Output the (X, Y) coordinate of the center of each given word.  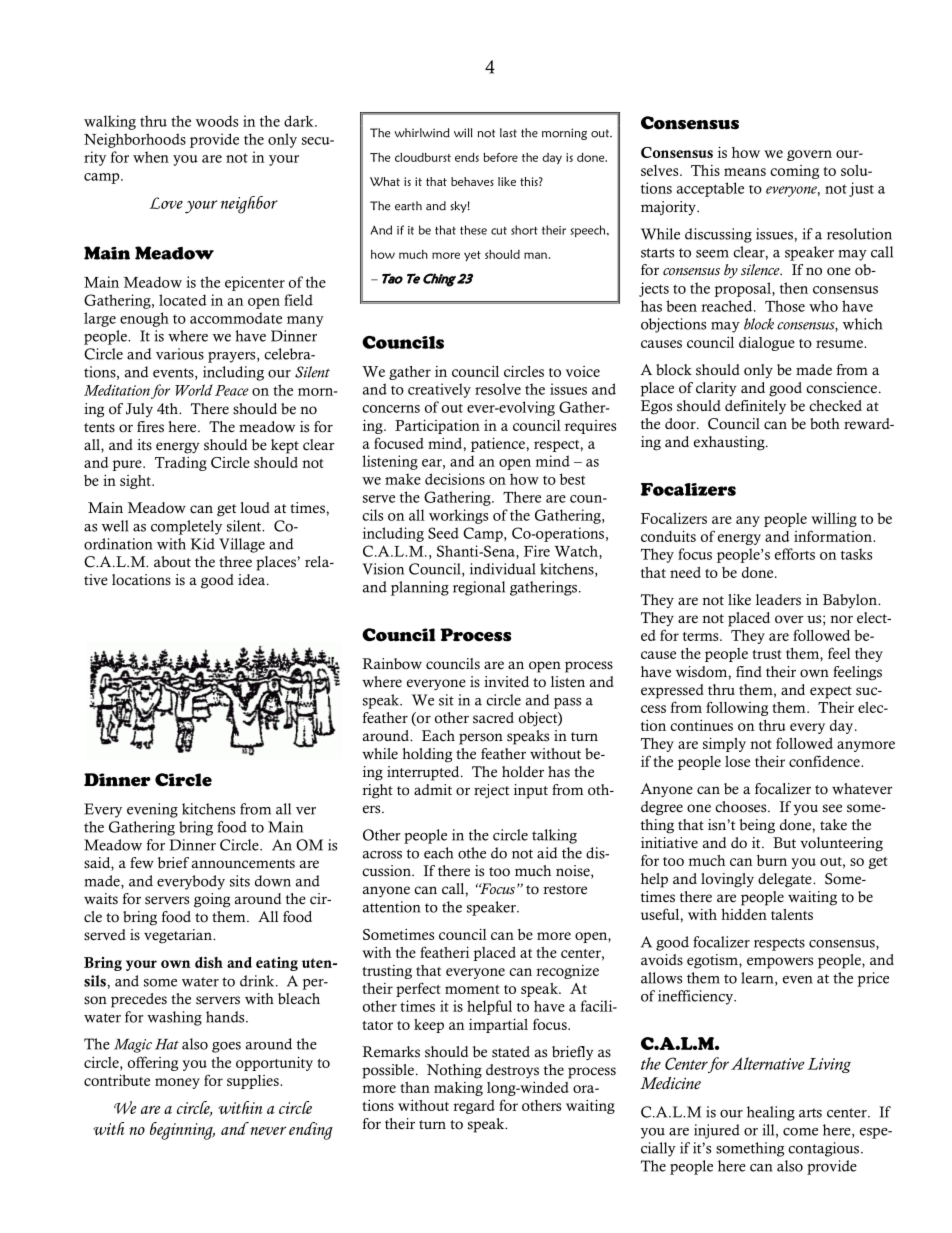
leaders (778, 600)
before (500, 157)
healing (771, 1113)
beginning (182, 1131)
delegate (786, 880)
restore (565, 890)
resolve (498, 389)
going (212, 900)
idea (253, 580)
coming (794, 172)
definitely (755, 407)
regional (479, 588)
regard (474, 1107)
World (194, 390)
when (151, 157)
